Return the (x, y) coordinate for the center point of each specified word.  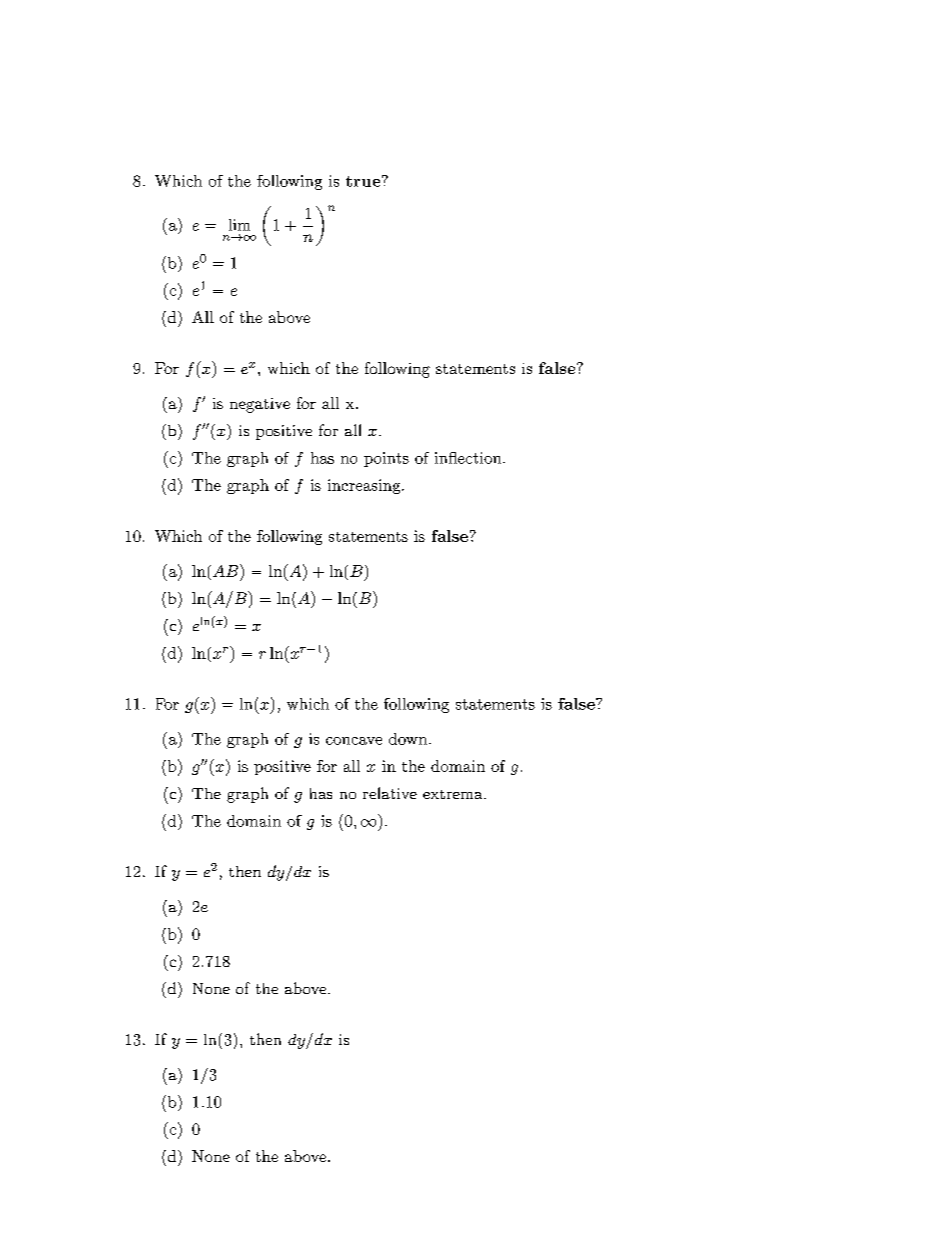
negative (260, 405)
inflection (469, 458)
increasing (365, 486)
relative (390, 793)
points (386, 459)
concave (354, 741)
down (408, 739)
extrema (454, 794)
